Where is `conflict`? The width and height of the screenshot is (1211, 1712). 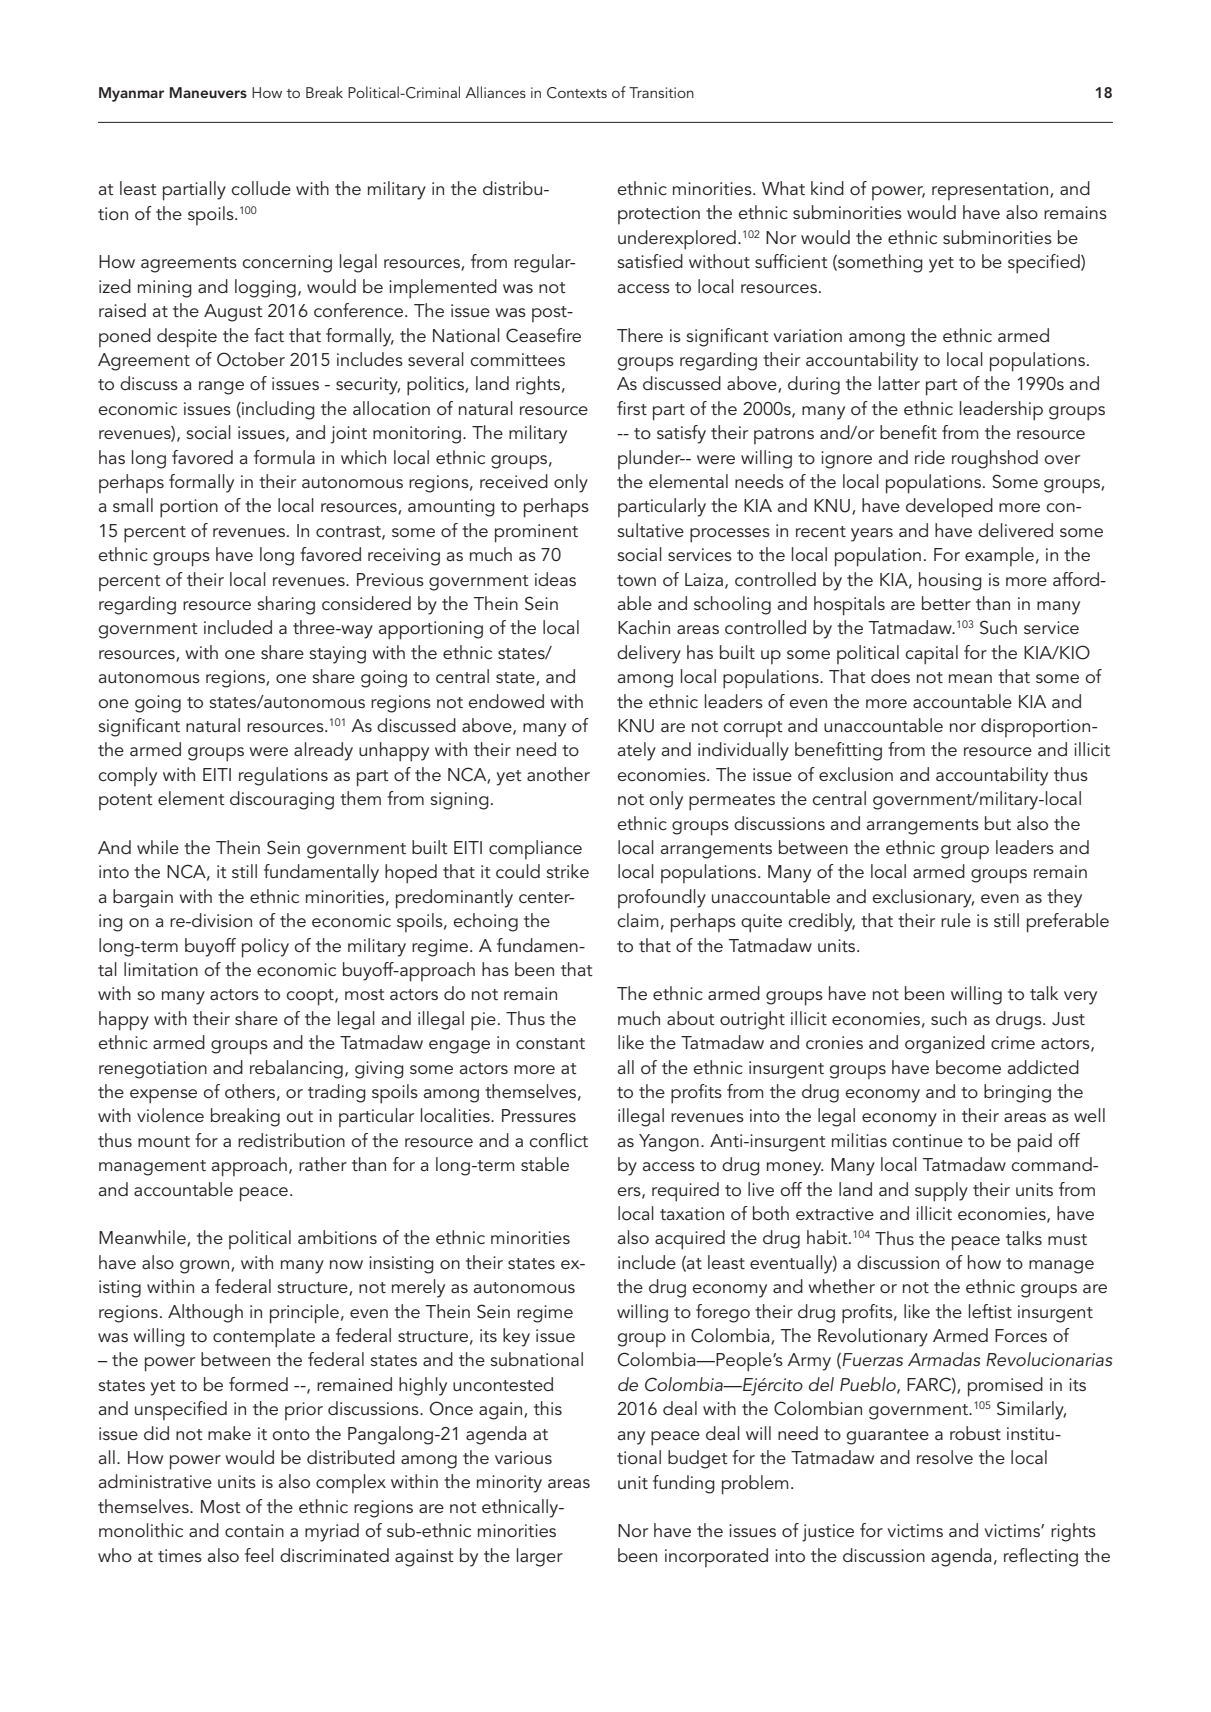
conflict is located at coordinates (558, 1140).
